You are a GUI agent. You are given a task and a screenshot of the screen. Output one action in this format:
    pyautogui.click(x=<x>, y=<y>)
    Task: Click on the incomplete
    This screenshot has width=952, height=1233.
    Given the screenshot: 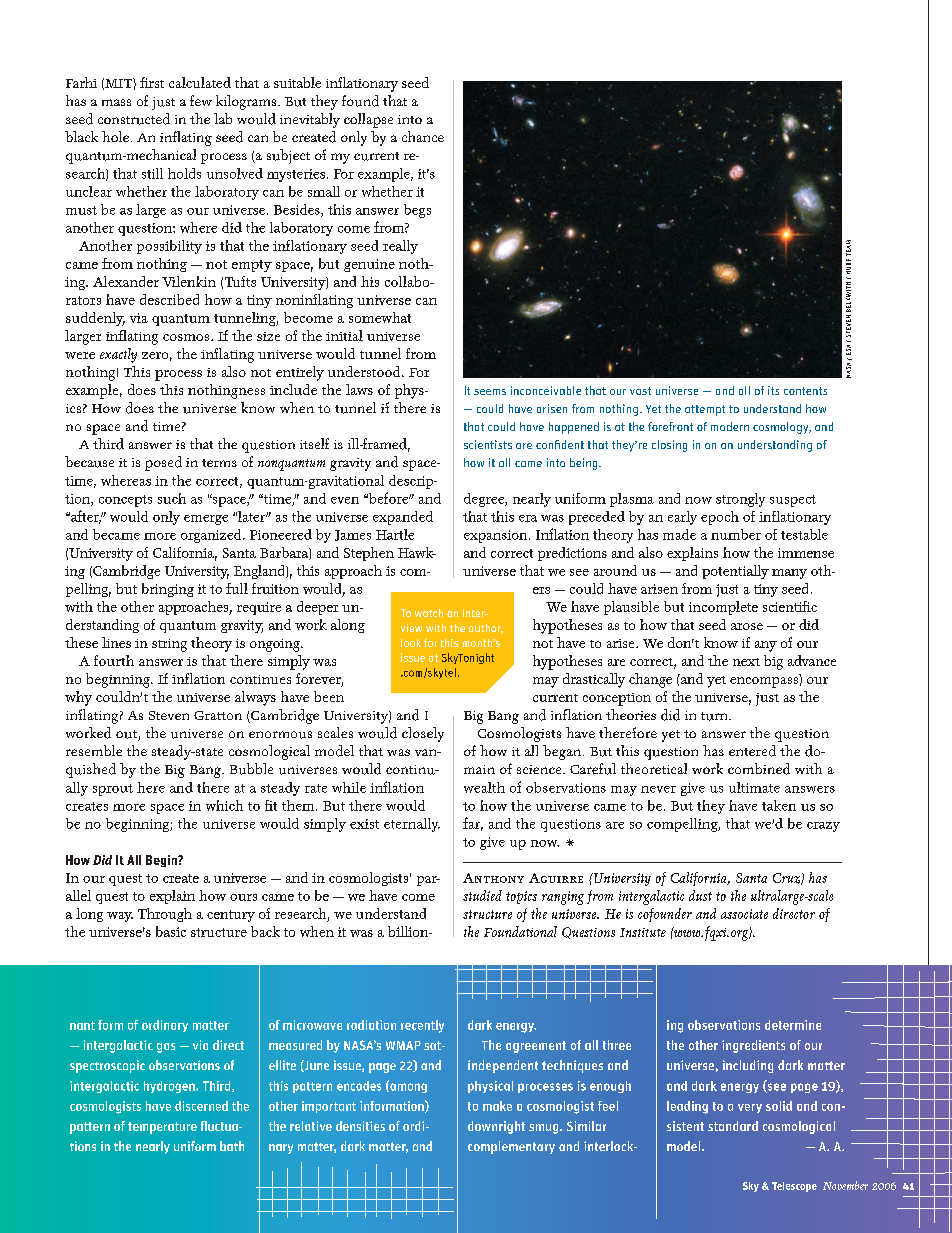 What is the action you would take?
    pyautogui.click(x=723, y=608)
